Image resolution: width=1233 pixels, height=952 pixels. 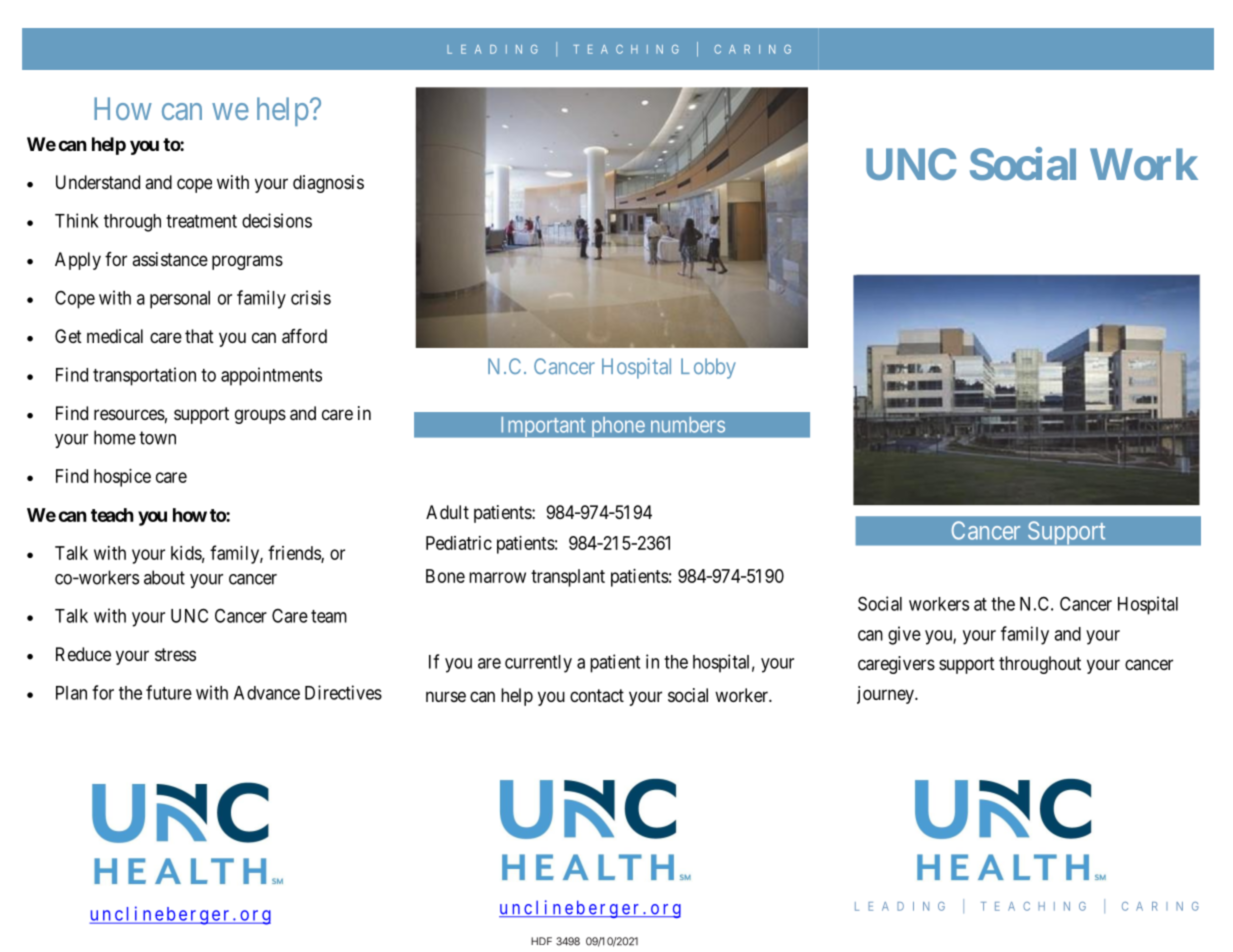 What do you see at coordinates (201, 221) in the screenshot?
I see `treatment` at bounding box center [201, 221].
